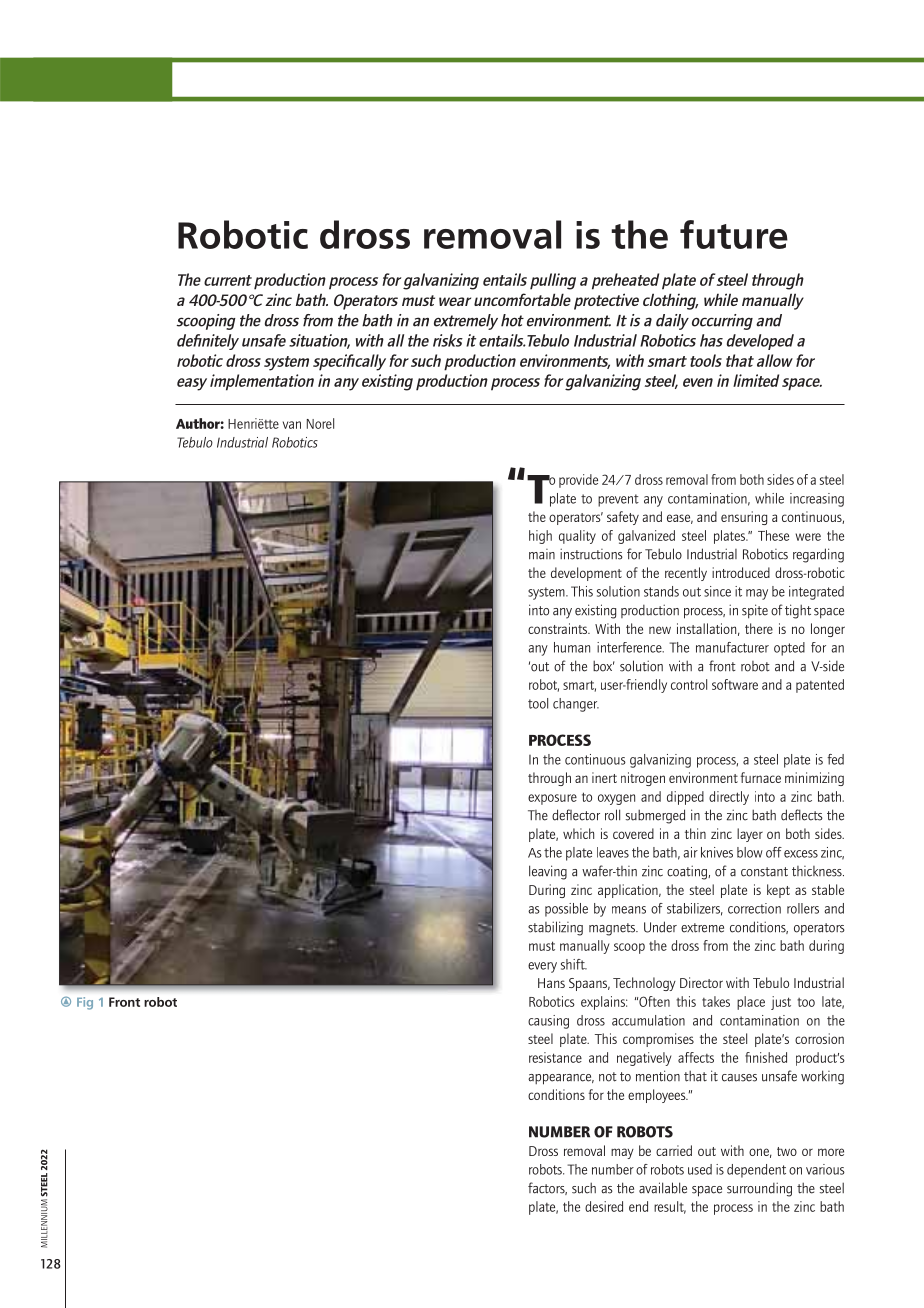 The width and height of the document is (924, 1308). I want to click on provide, so click(578, 481).
